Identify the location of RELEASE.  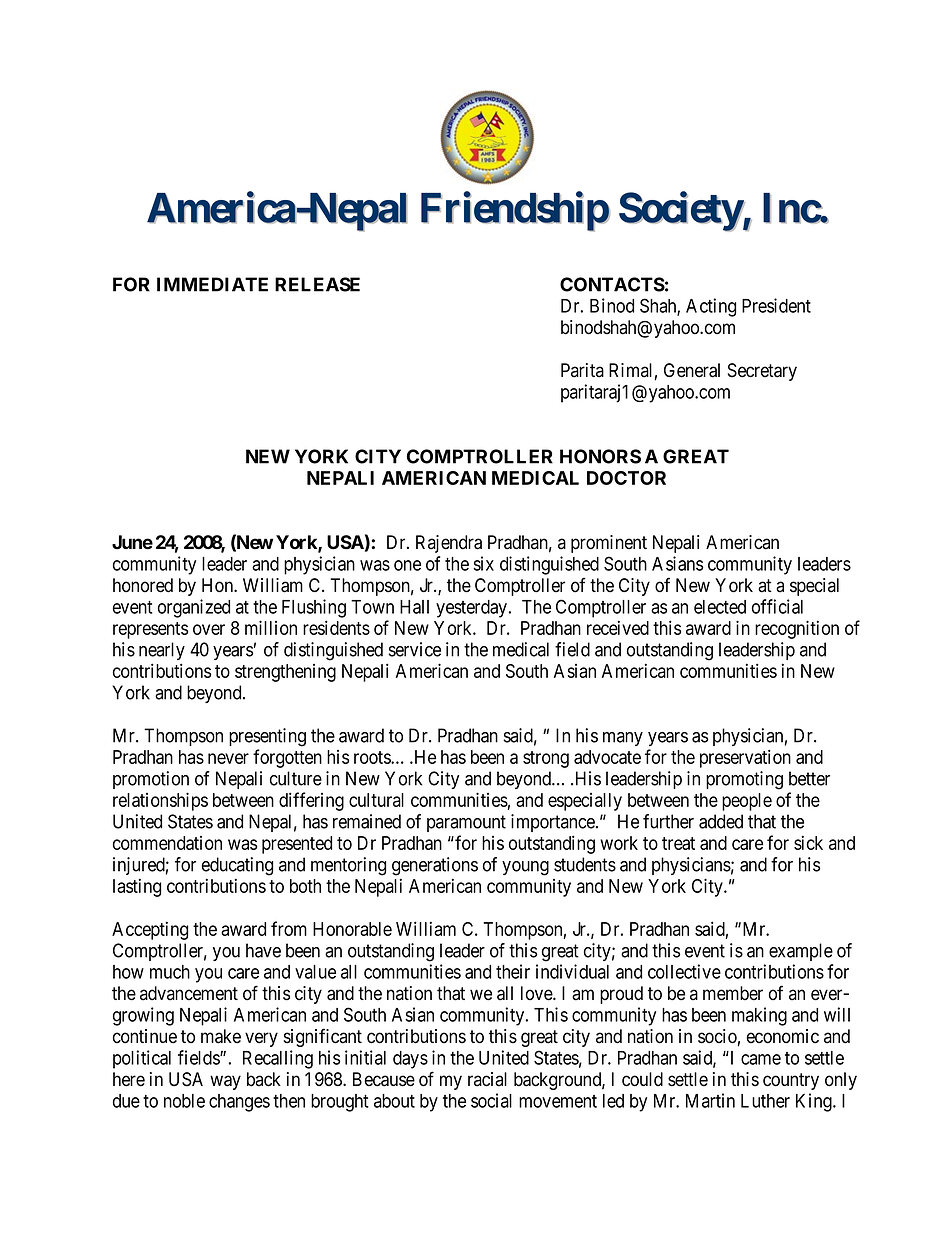
(317, 284).
